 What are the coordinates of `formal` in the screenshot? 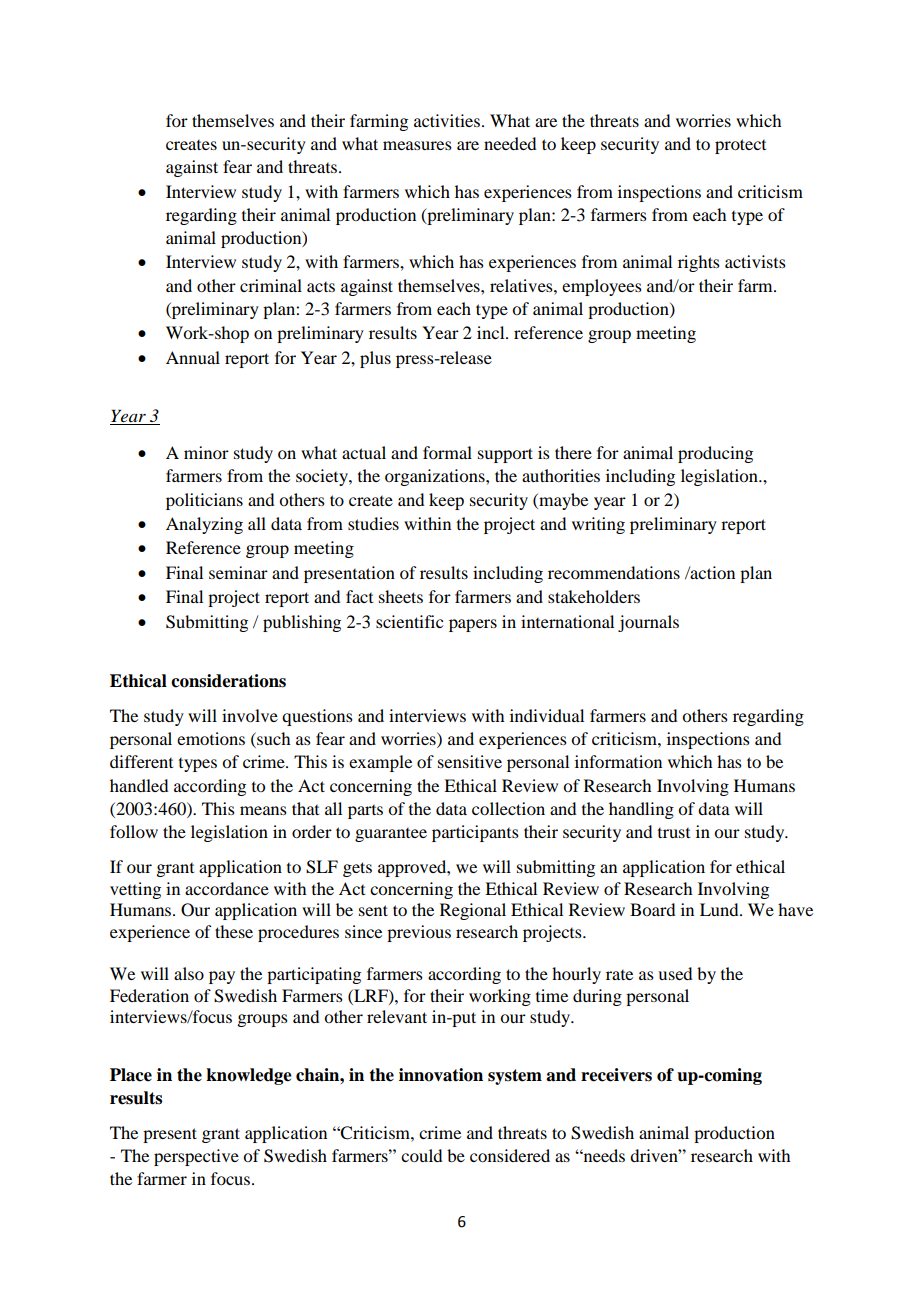 It's located at (447, 452).
